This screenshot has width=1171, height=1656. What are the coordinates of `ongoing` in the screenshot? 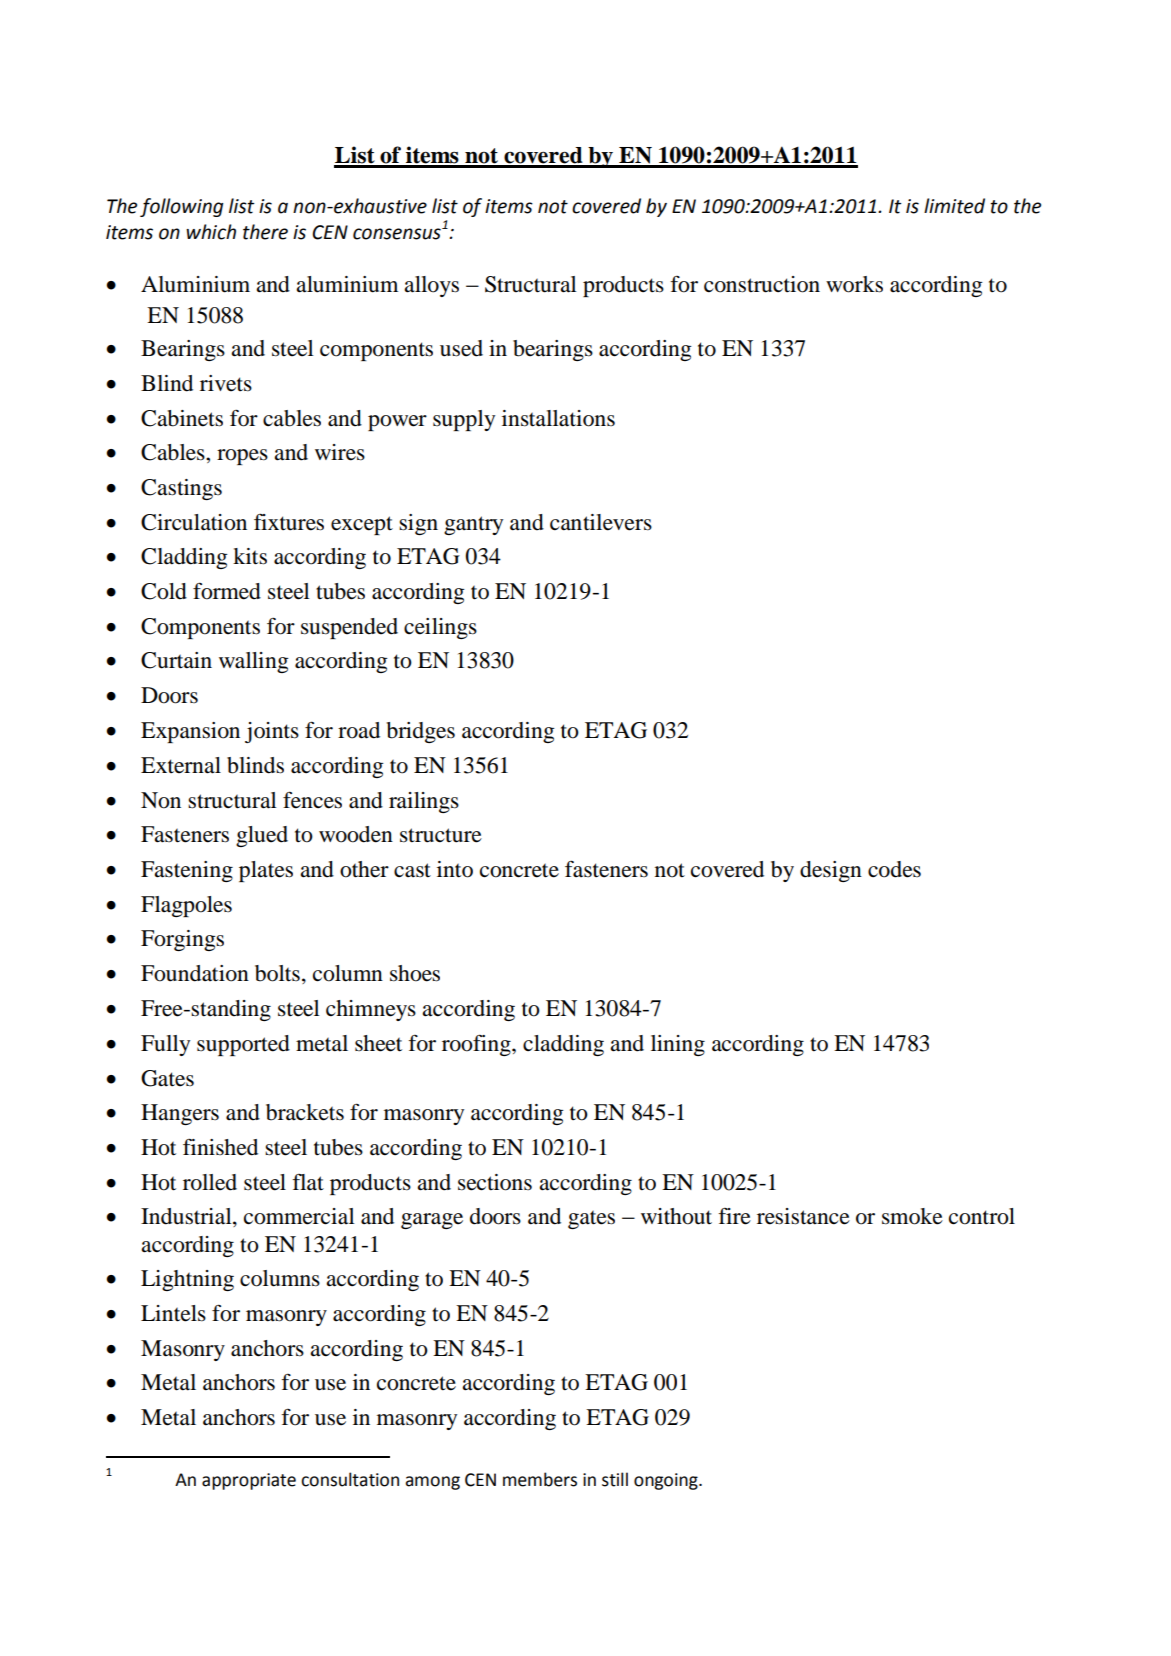 It's located at (667, 1481).
